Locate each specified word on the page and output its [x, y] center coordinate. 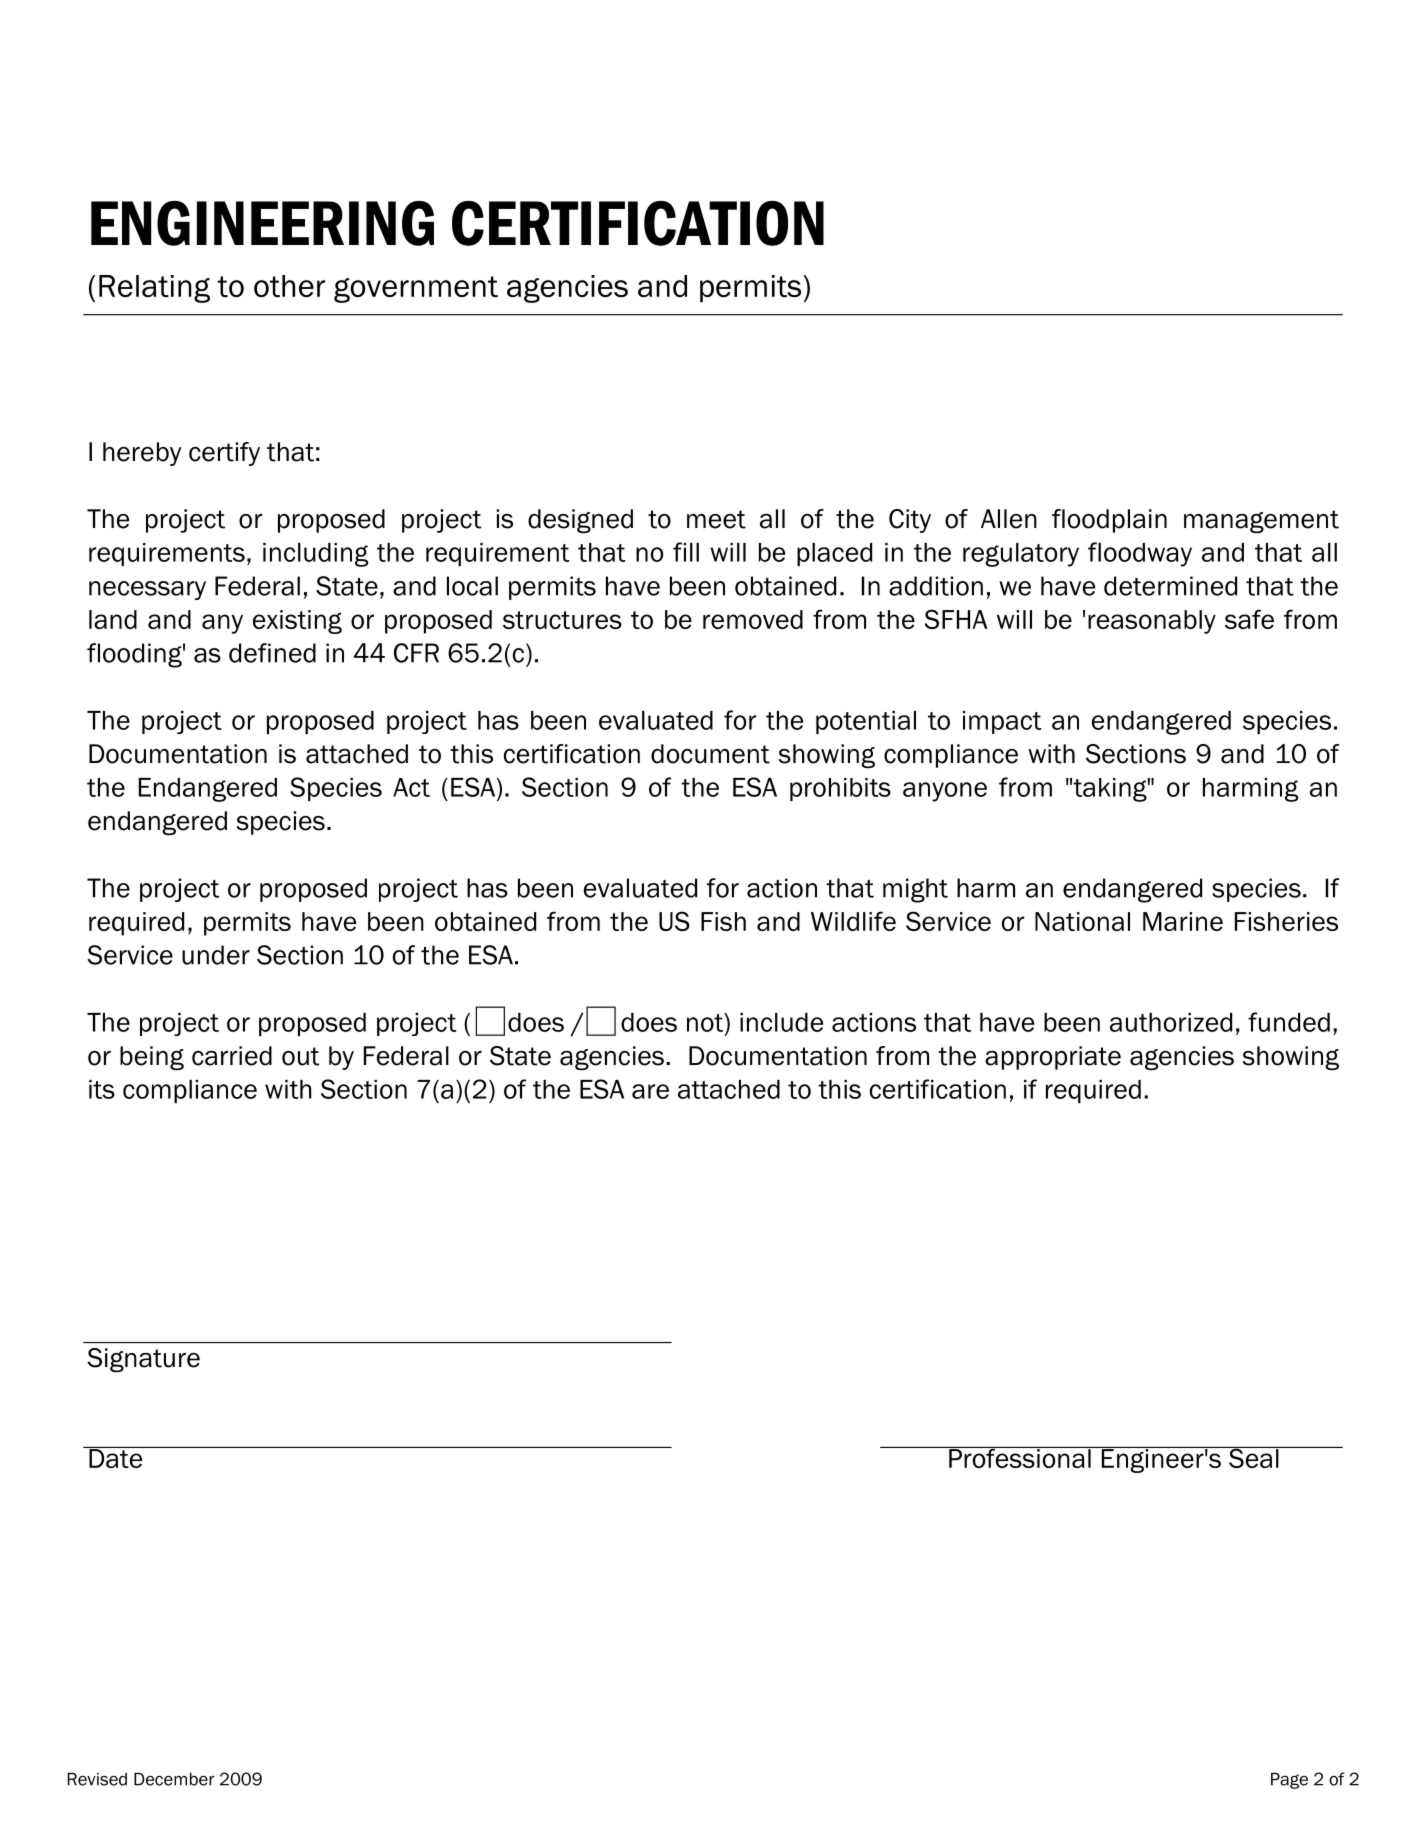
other [289, 286]
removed [753, 619]
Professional [1020, 1457]
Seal [1254, 1457]
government [416, 289]
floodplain [1109, 521]
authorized [1171, 1022]
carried [232, 1056]
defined [272, 653]
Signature [143, 1360]
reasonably [1152, 622]
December [174, 1779]
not [706, 1022]
